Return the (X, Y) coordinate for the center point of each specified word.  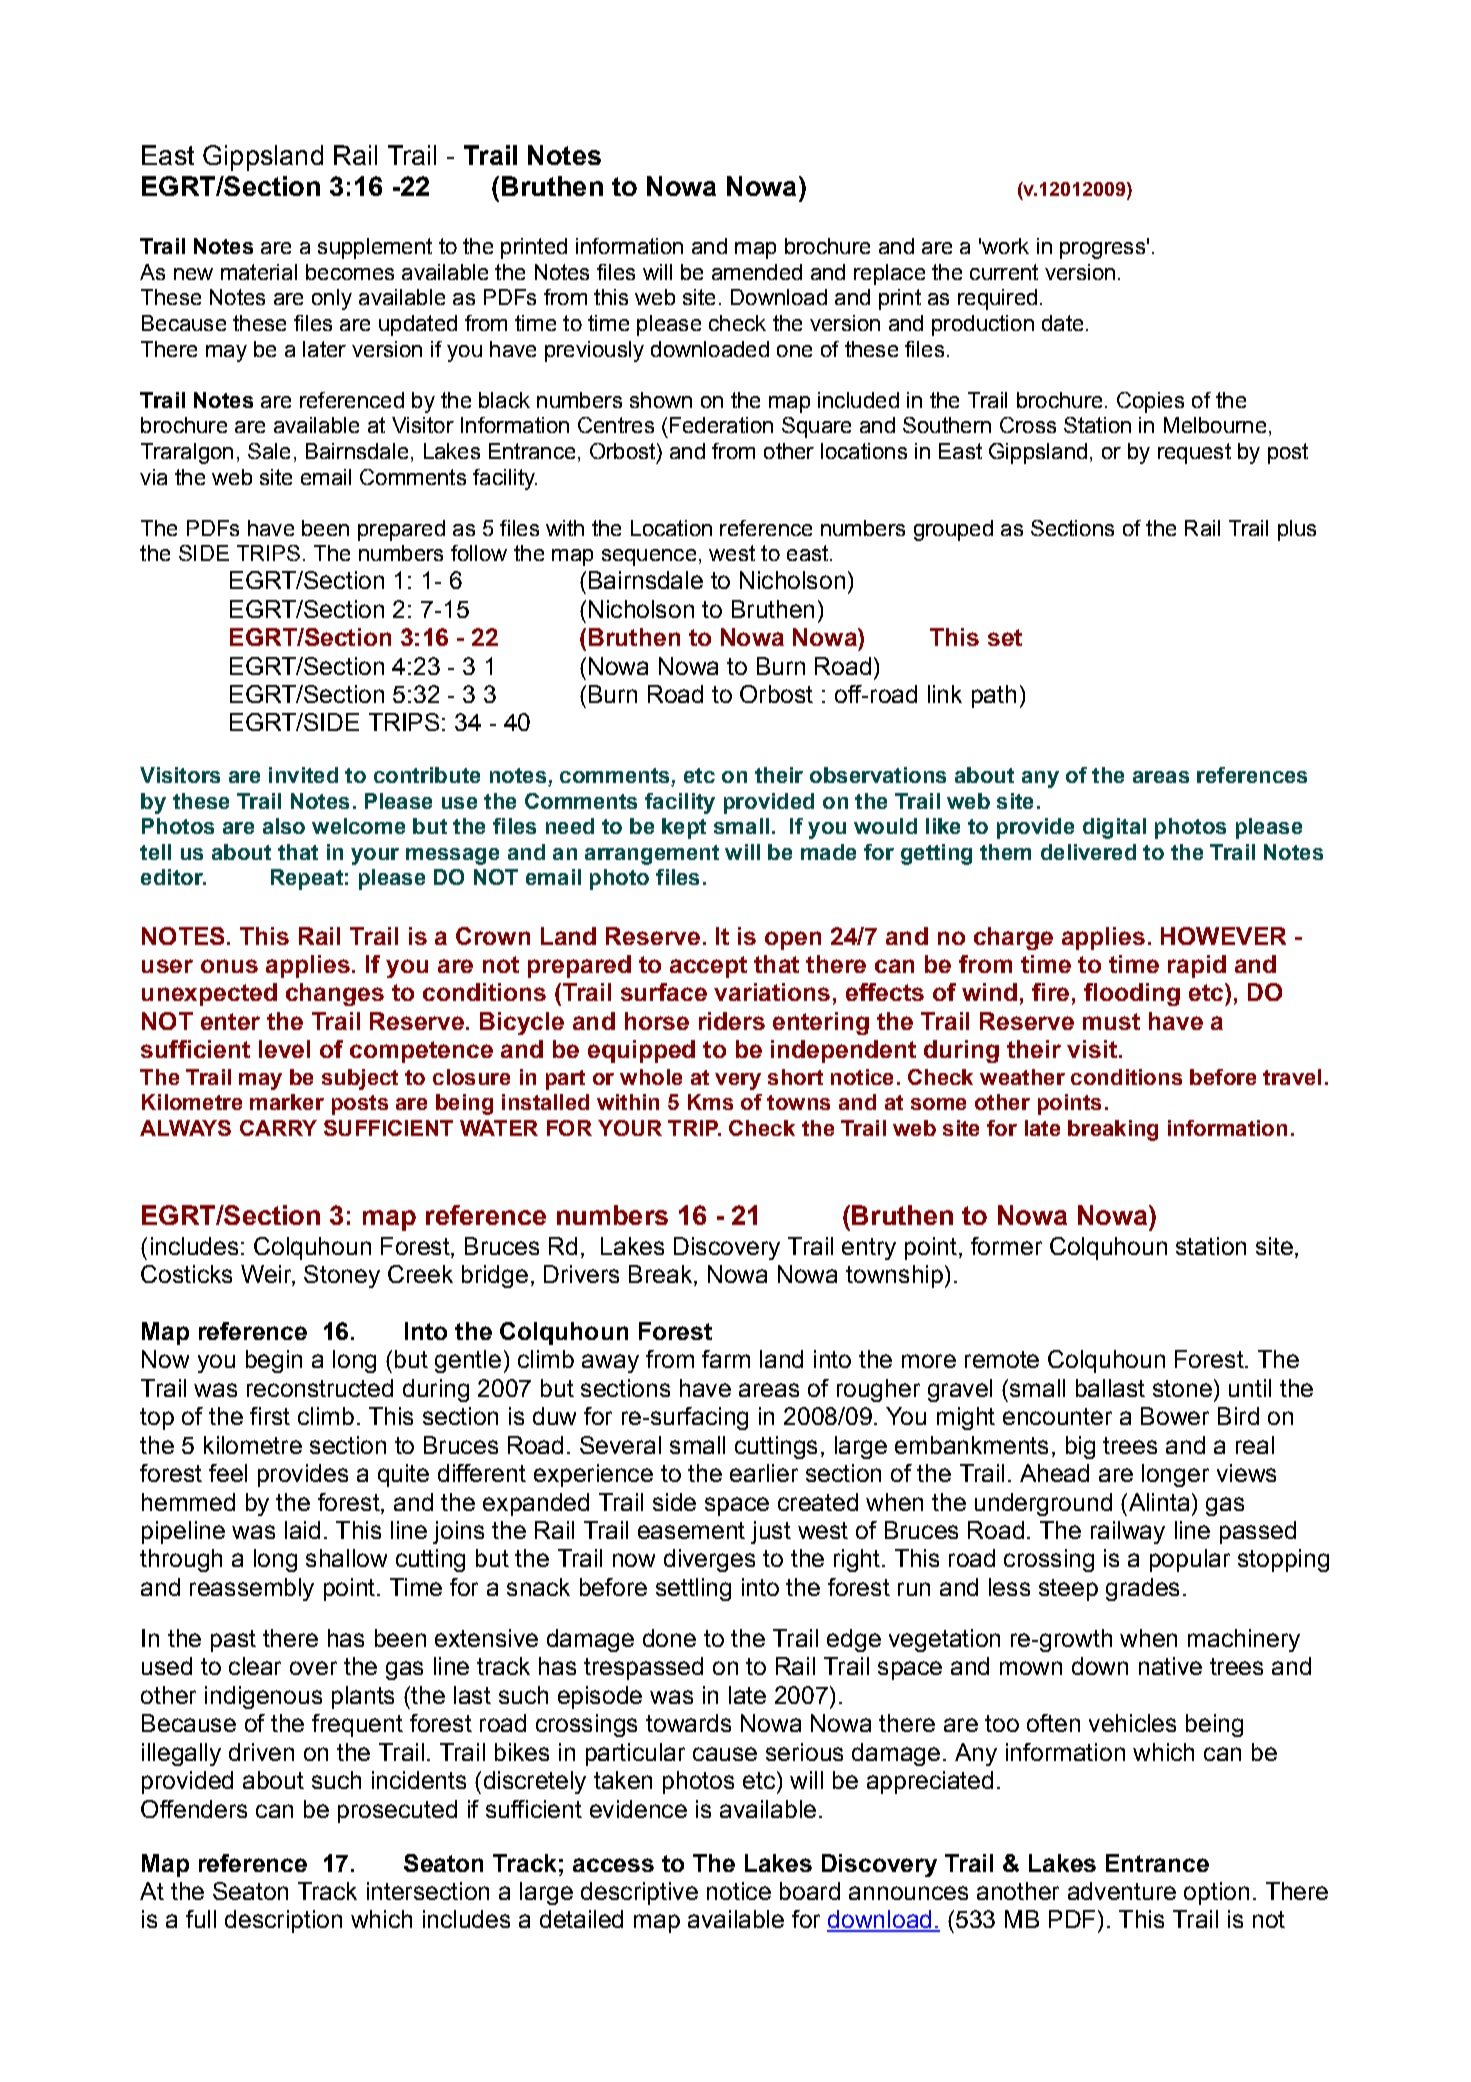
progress (1102, 250)
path (994, 696)
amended (757, 272)
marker (287, 1102)
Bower (1175, 1416)
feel (228, 1473)
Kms (710, 1102)
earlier (764, 1473)
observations (878, 775)
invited (303, 775)
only (332, 299)
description (283, 1921)
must (1111, 1021)
